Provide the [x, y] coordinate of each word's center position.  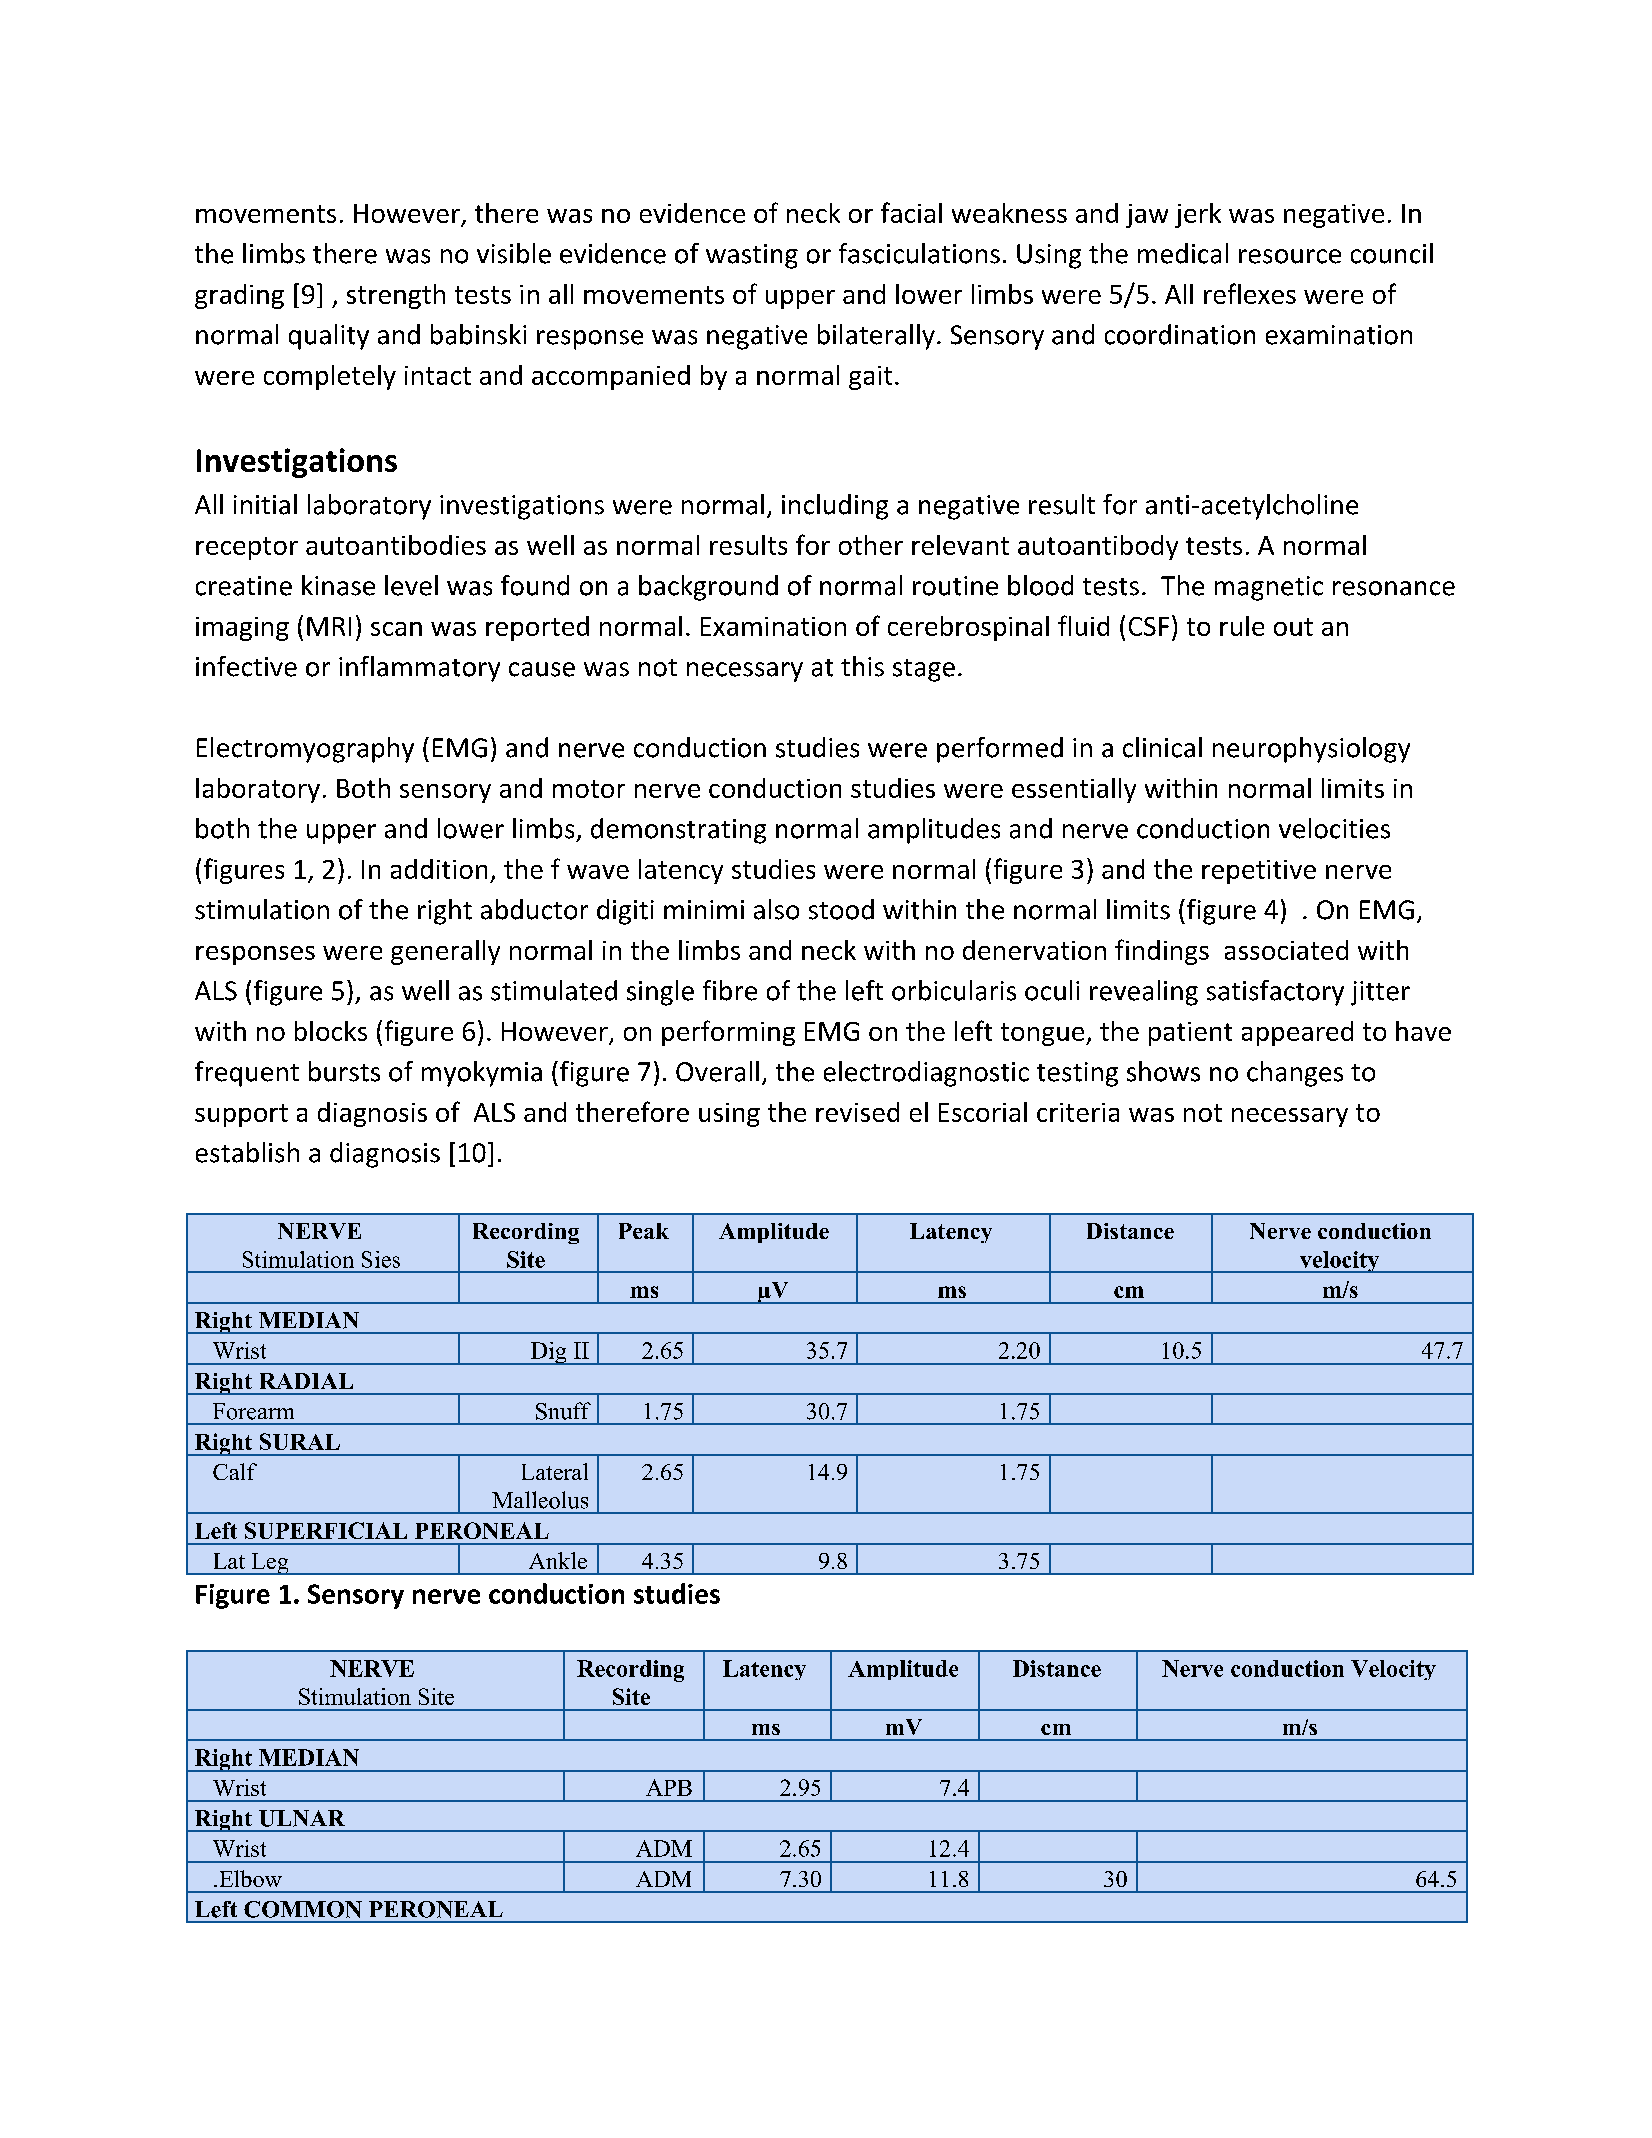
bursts [344, 1071]
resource [1290, 256]
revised [857, 1112]
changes [1295, 1074]
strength [396, 296]
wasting [752, 256]
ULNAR [302, 1818]
